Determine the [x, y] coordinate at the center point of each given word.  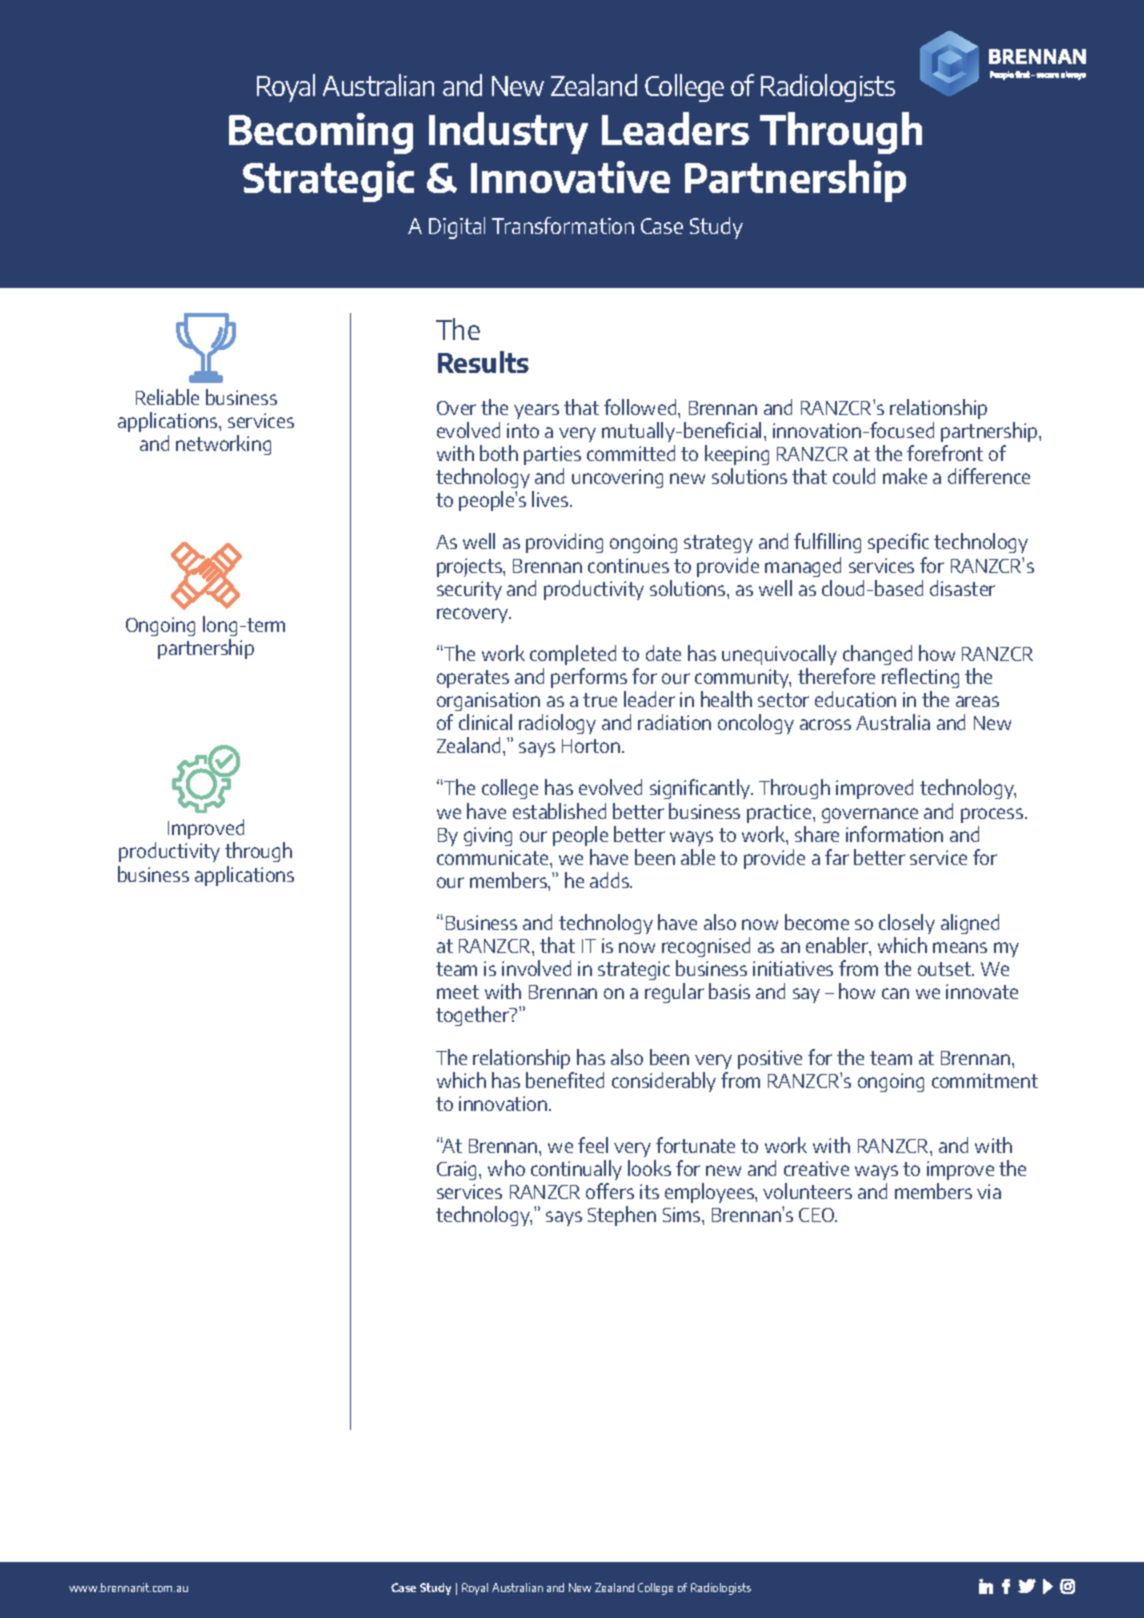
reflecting [920, 678]
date [663, 653]
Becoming [321, 133]
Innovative [570, 177]
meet [458, 992]
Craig [458, 1170]
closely [907, 924]
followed [641, 407]
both [499, 453]
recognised [706, 947]
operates [473, 679]
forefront [945, 453]
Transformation [563, 225]
